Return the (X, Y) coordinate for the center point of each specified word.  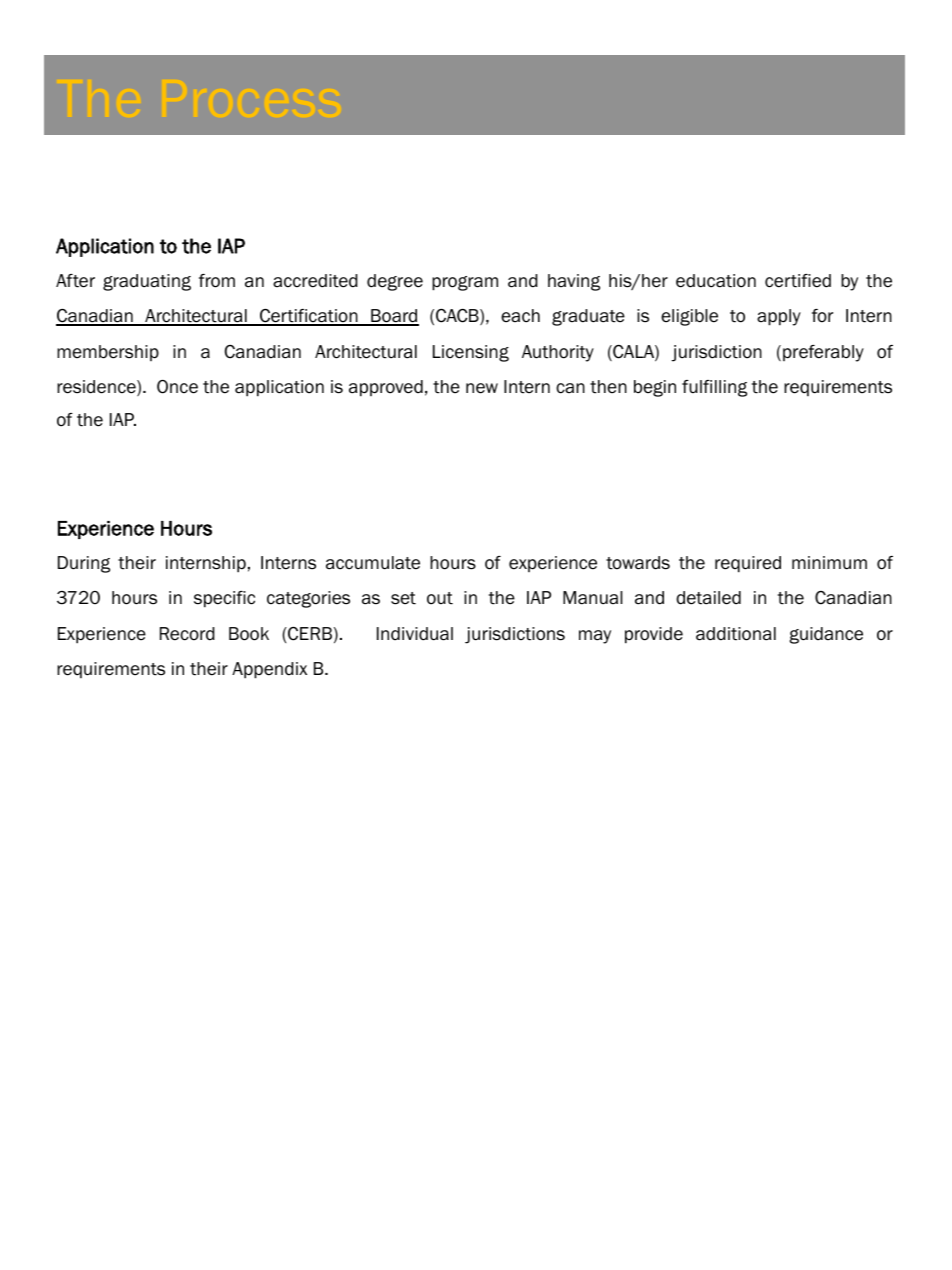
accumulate (373, 563)
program (465, 283)
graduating (147, 282)
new (482, 388)
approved (386, 388)
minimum (829, 563)
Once (177, 387)
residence (97, 388)
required (748, 564)
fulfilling (714, 388)
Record (187, 634)
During (84, 564)
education (716, 281)
